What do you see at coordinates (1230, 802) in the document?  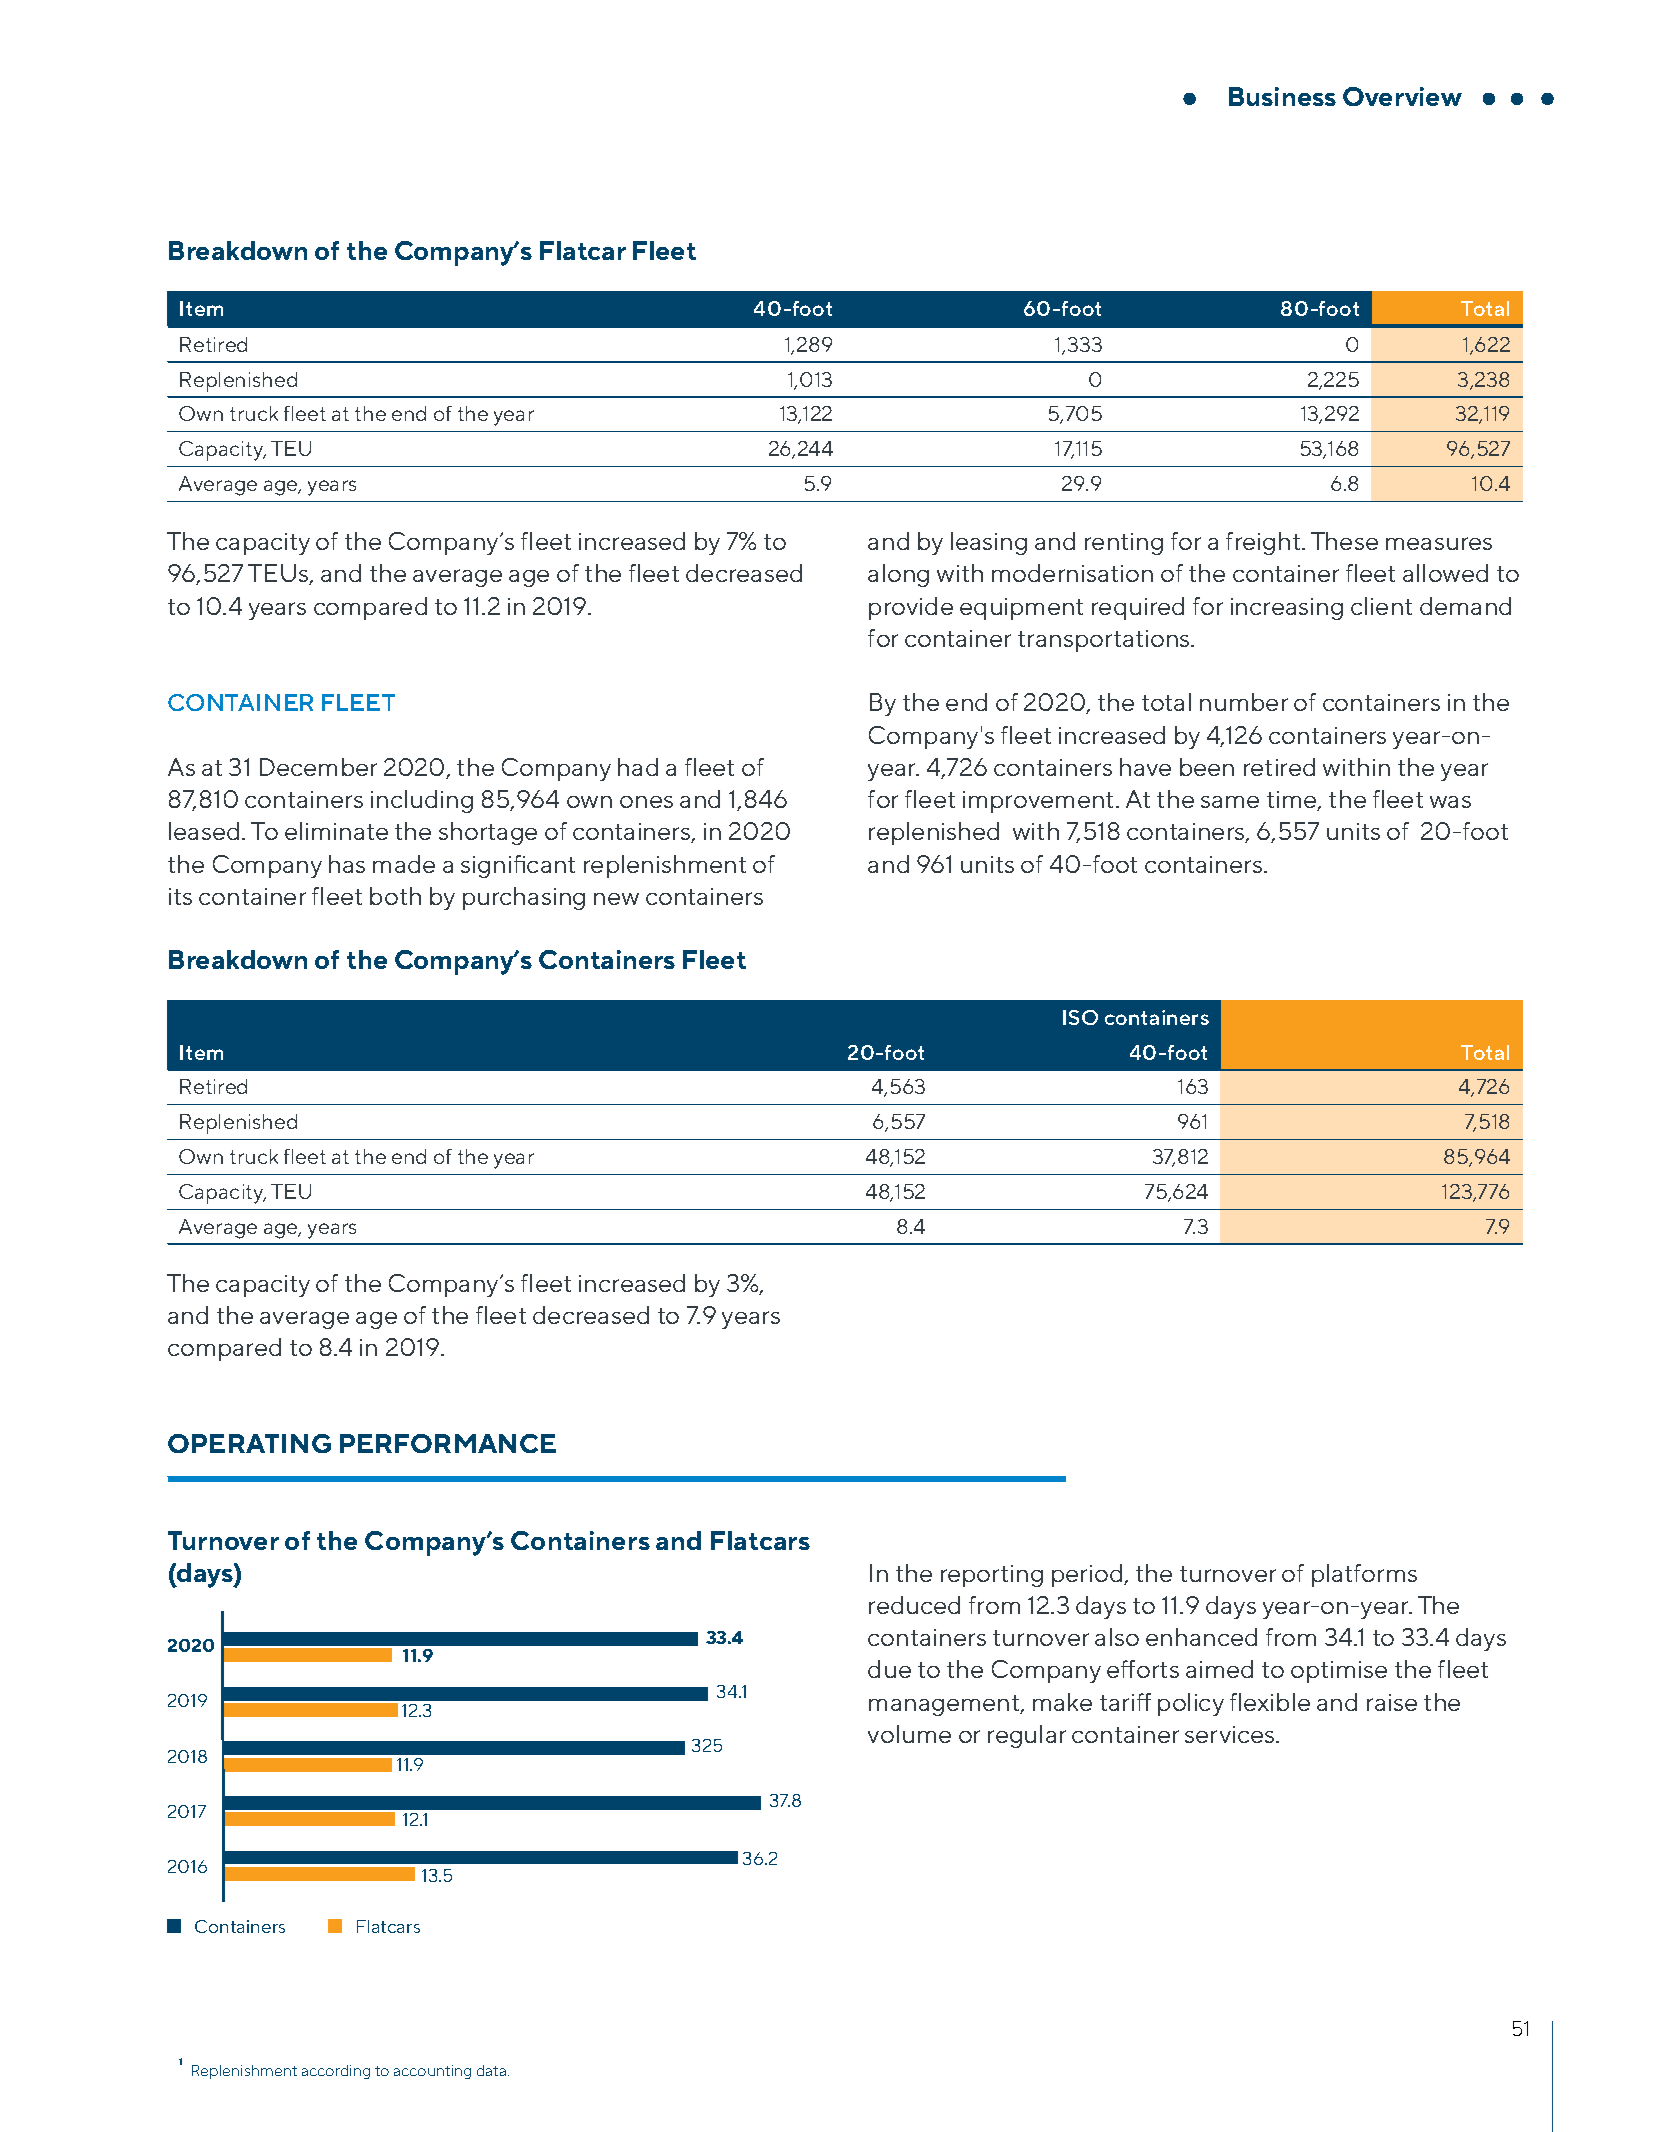 I see `same` at bounding box center [1230, 802].
